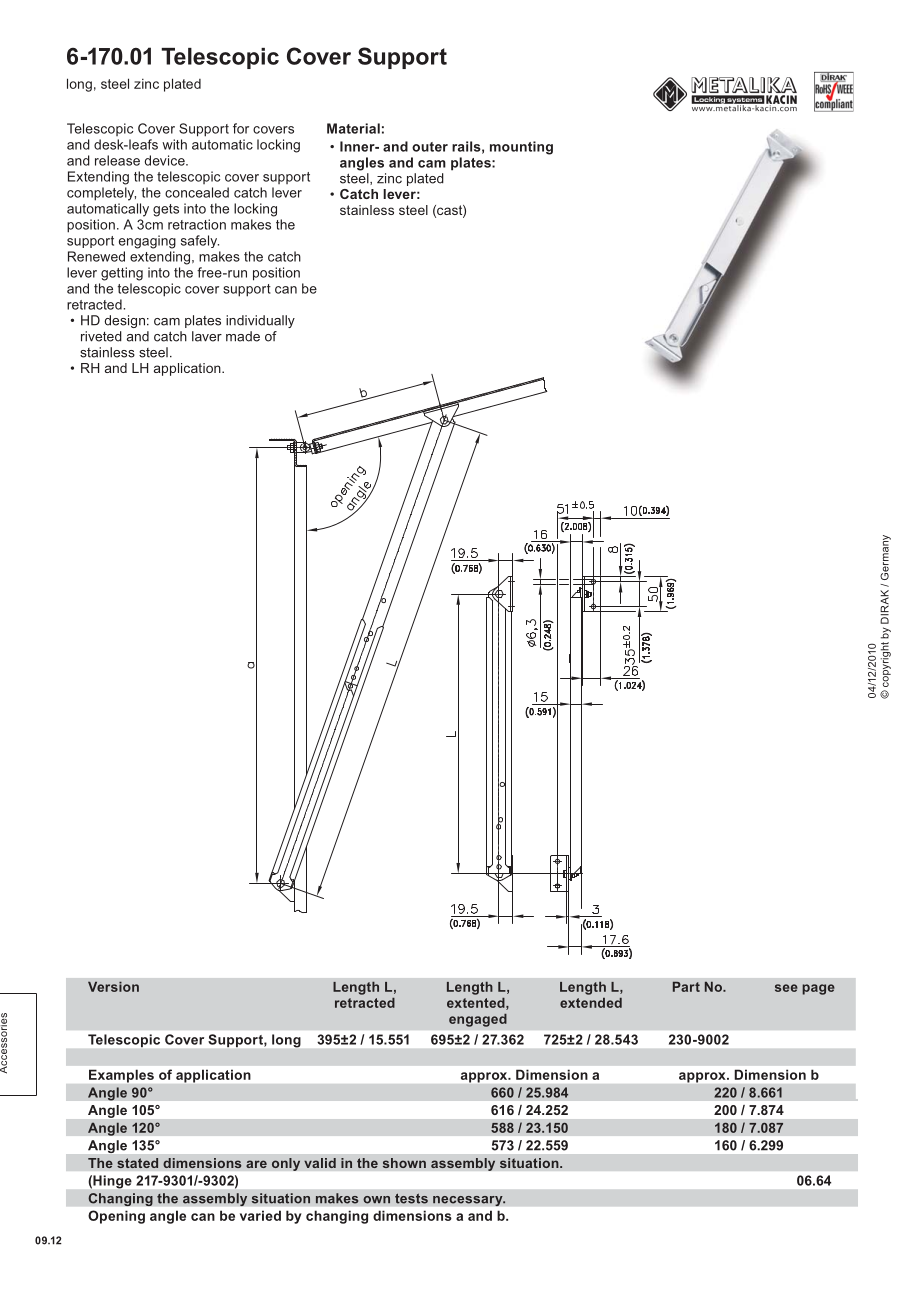 The image size is (924, 1308). What do you see at coordinates (469, 1201) in the image?
I see `necessary` at bounding box center [469, 1201].
